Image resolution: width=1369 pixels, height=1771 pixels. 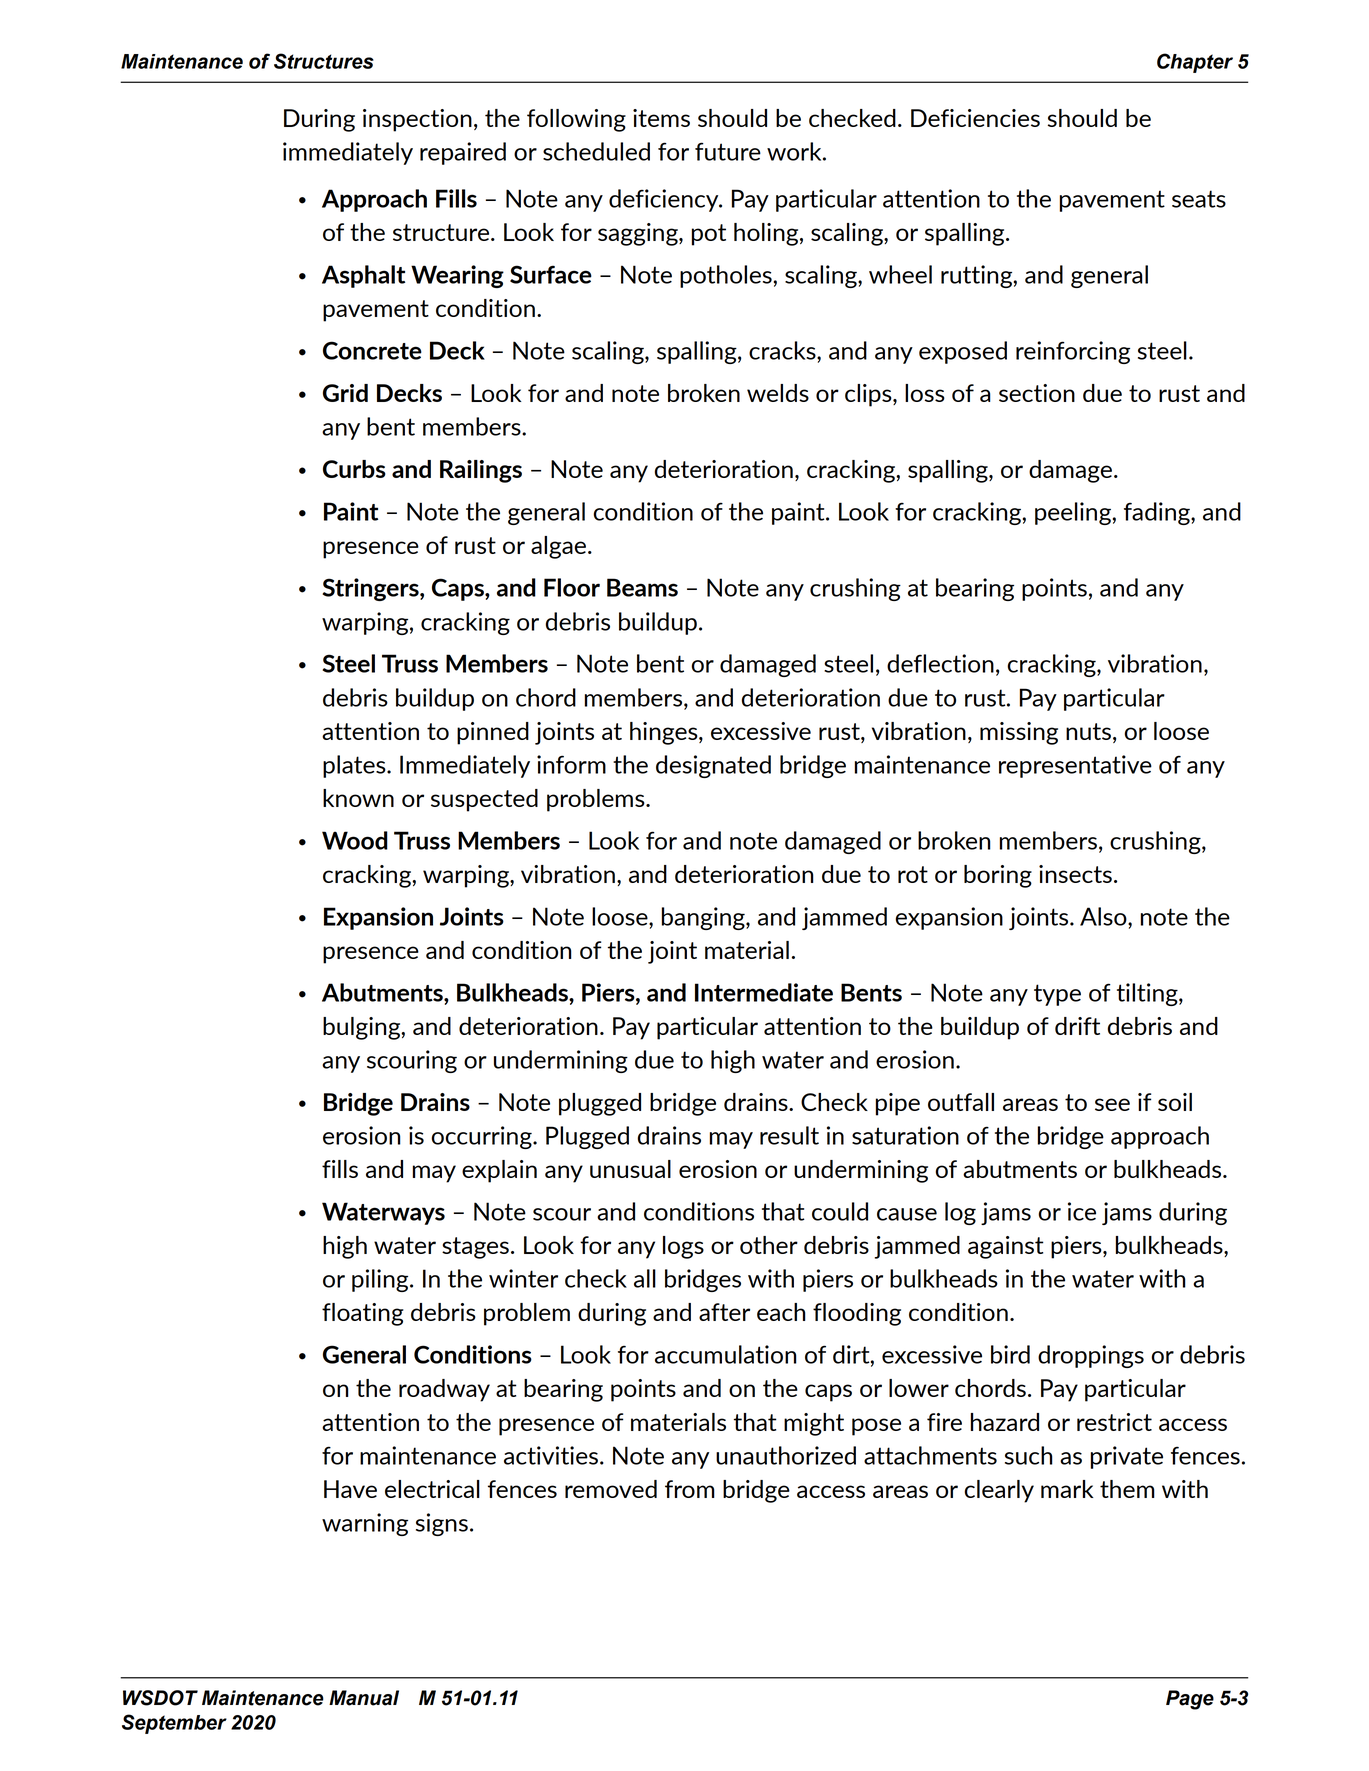 What do you see at coordinates (975, 118) in the screenshot?
I see `Deficiencies` at bounding box center [975, 118].
